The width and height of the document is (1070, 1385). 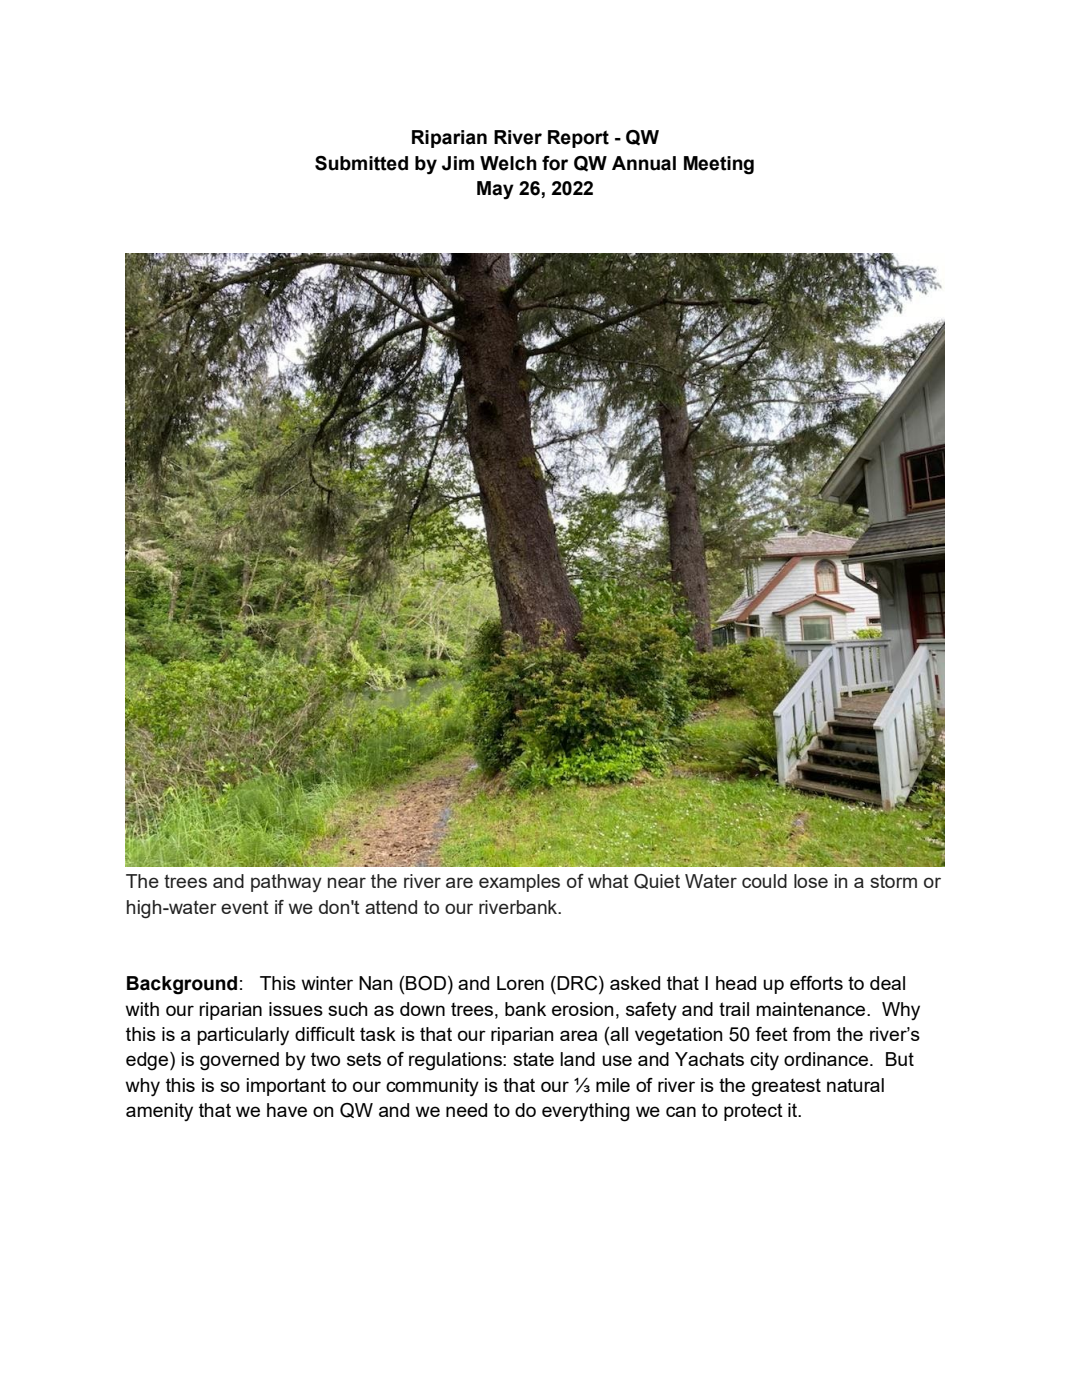 What do you see at coordinates (719, 165) in the document?
I see `Meeting` at bounding box center [719, 165].
